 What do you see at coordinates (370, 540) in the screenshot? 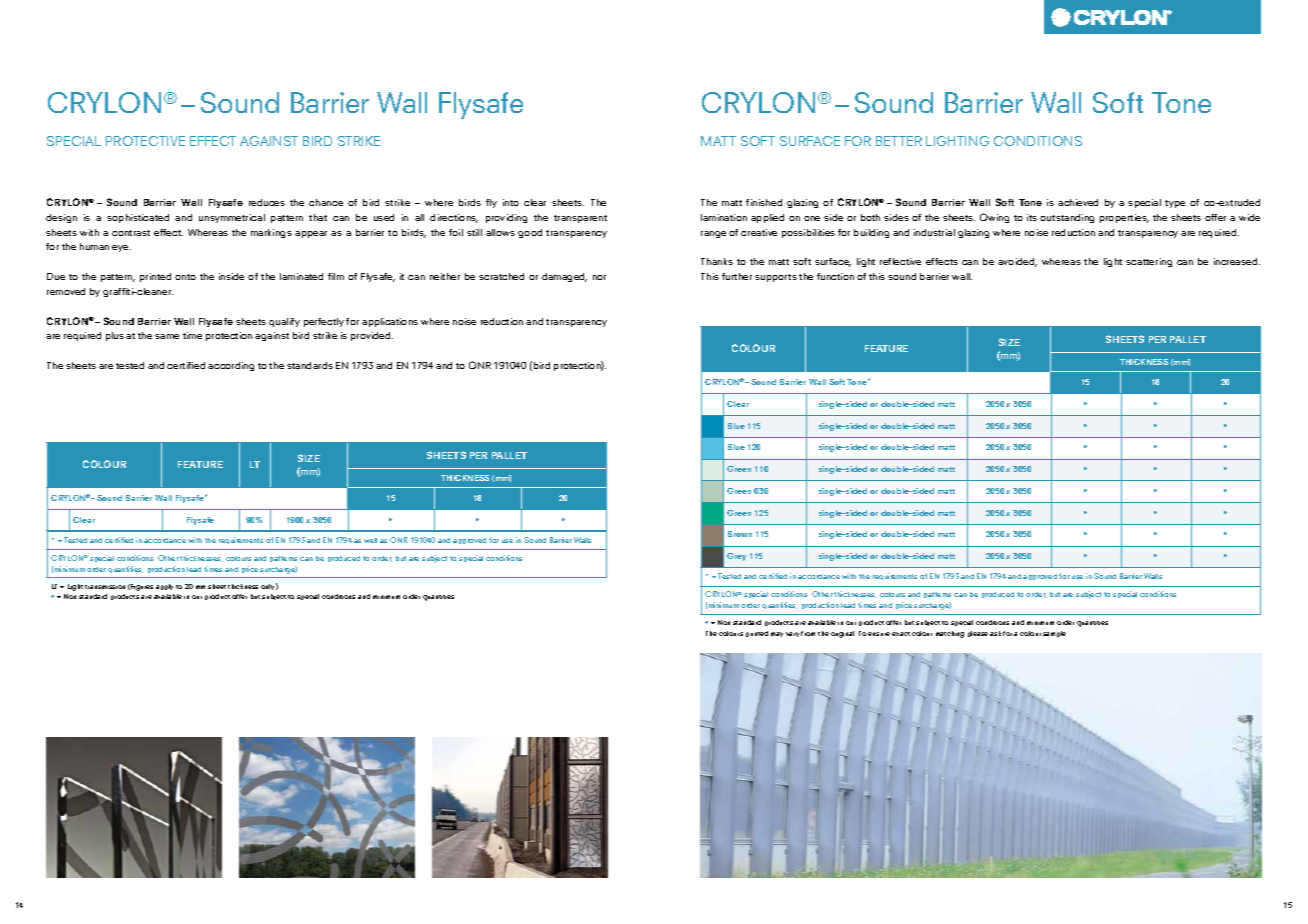
I see `well` at bounding box center [370, 540].
